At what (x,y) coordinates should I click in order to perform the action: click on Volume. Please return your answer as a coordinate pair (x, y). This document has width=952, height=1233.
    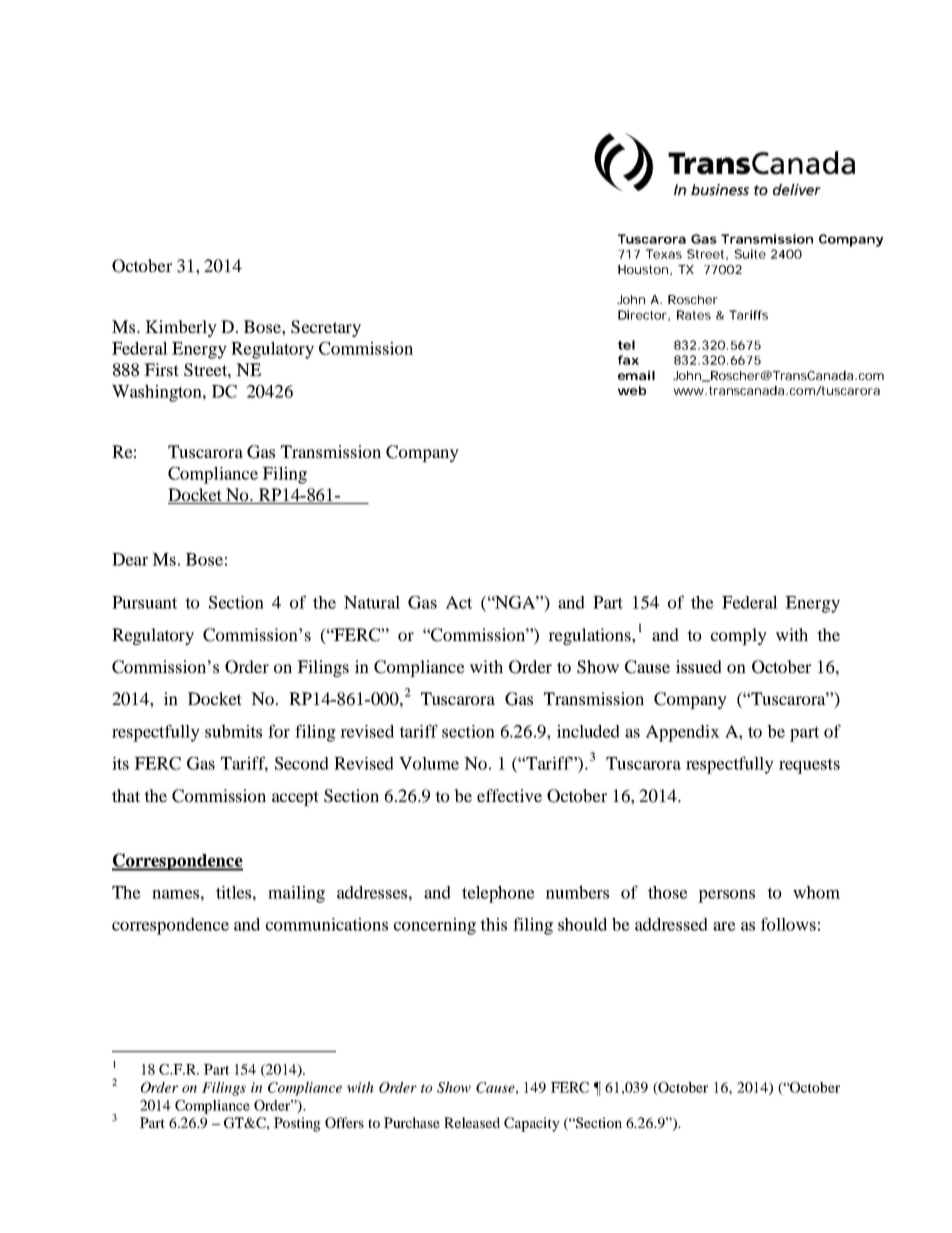
    Looking at the image, I should click on (429, 763).
